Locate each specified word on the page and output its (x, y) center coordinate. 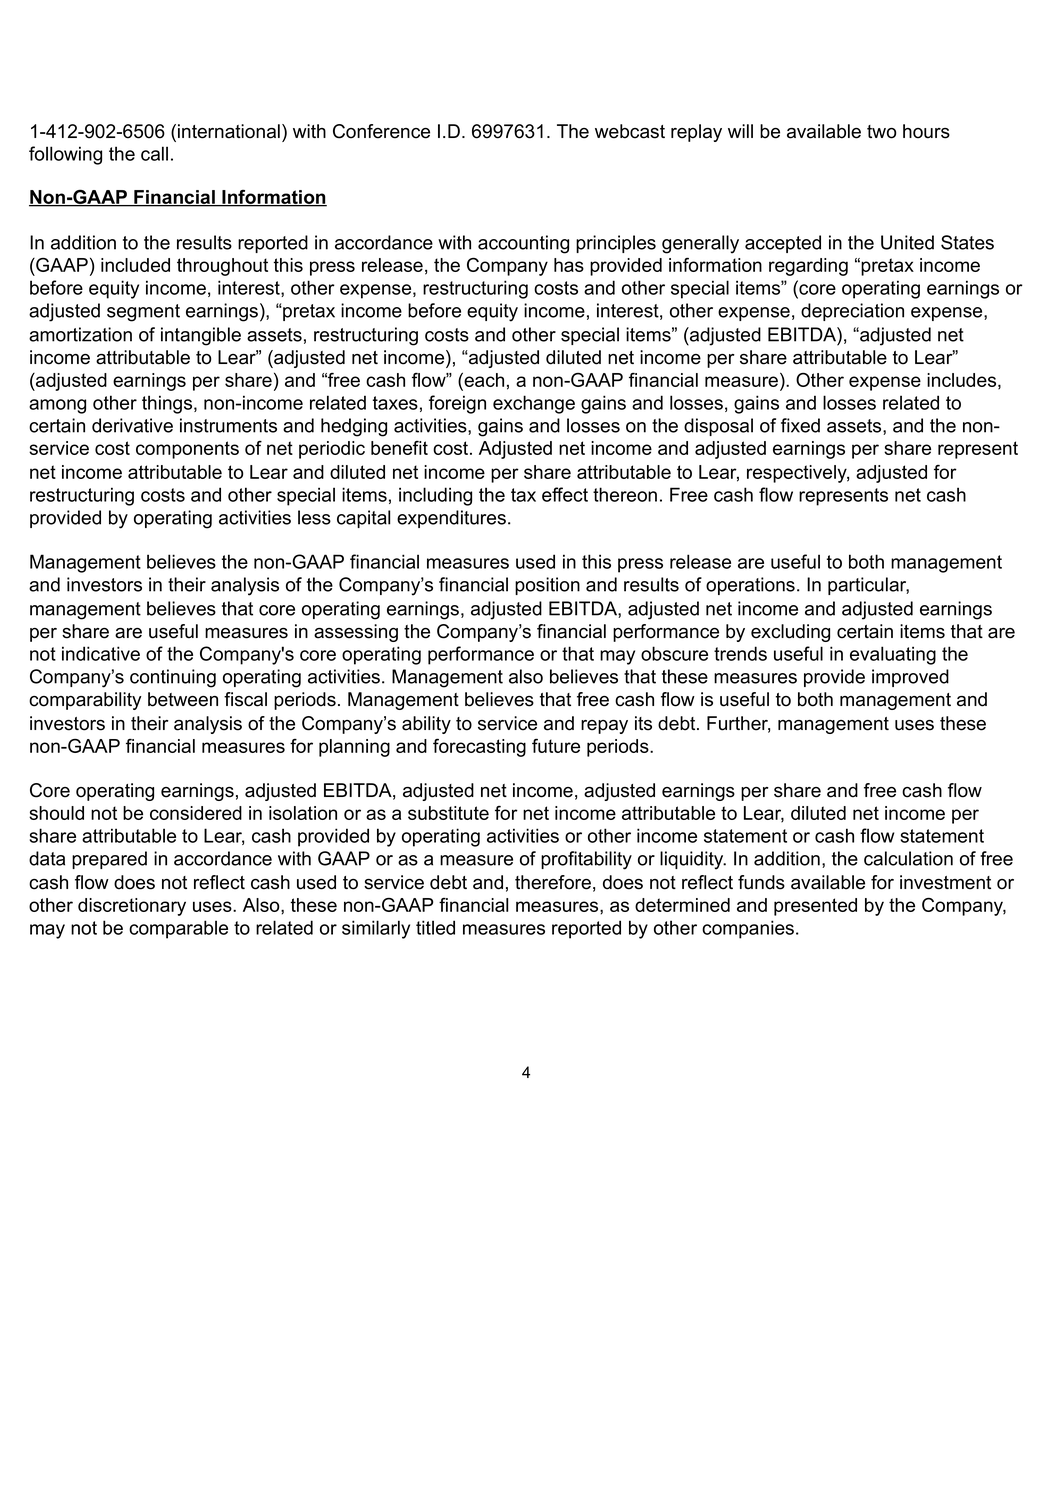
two (881, 132)
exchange (534, 404)
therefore (553, 882)
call (154, 153)
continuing (173, 678)
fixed (800, 425)
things (167, 404)
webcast (630, 131)
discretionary (132, 907)
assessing (356, 633)
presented (815, 907)
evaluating (893, 655)
